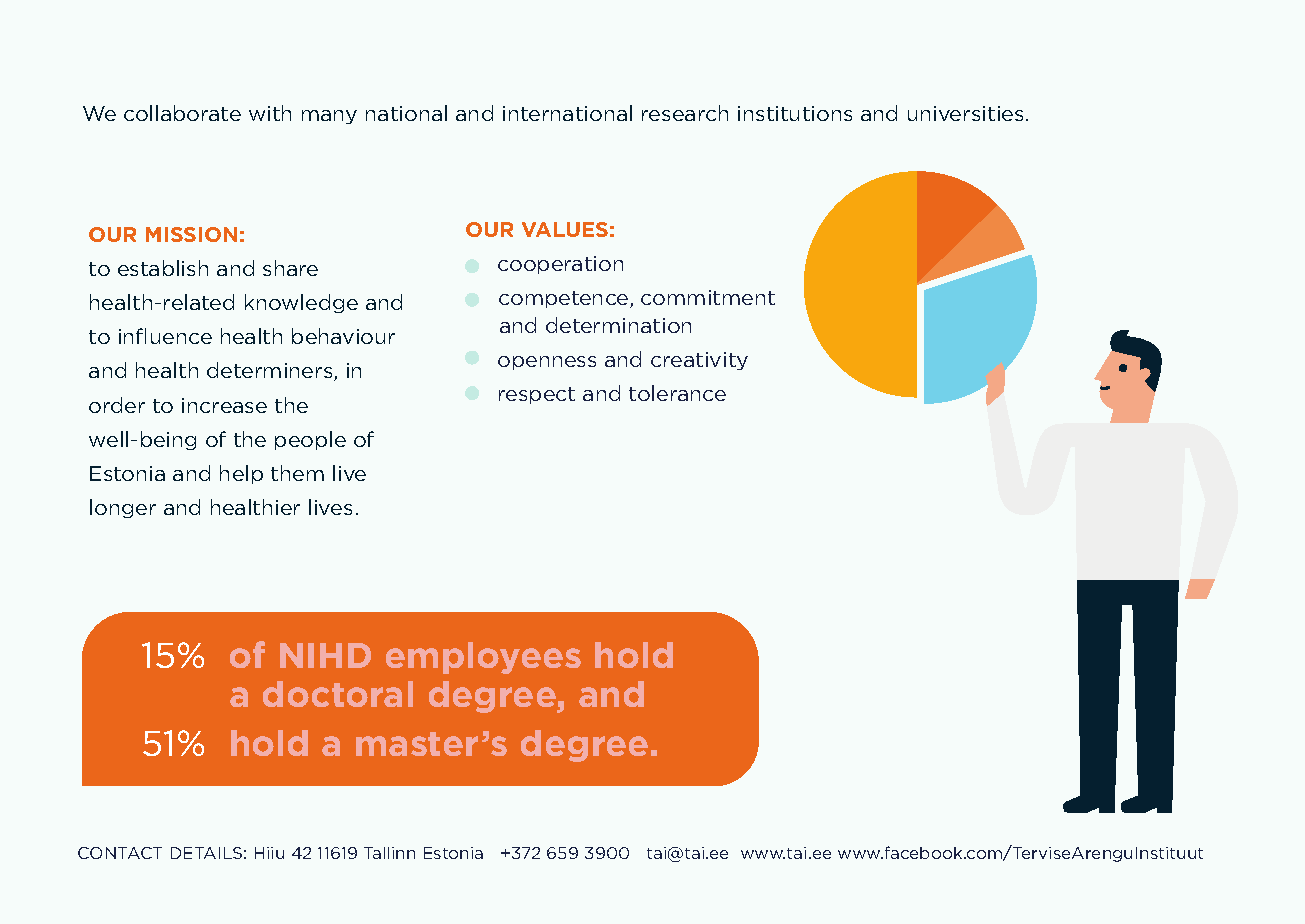  What do you see at coordinates (271, 371) in the screenshot?
I see `determiners` at bounding box center [271, 371].
